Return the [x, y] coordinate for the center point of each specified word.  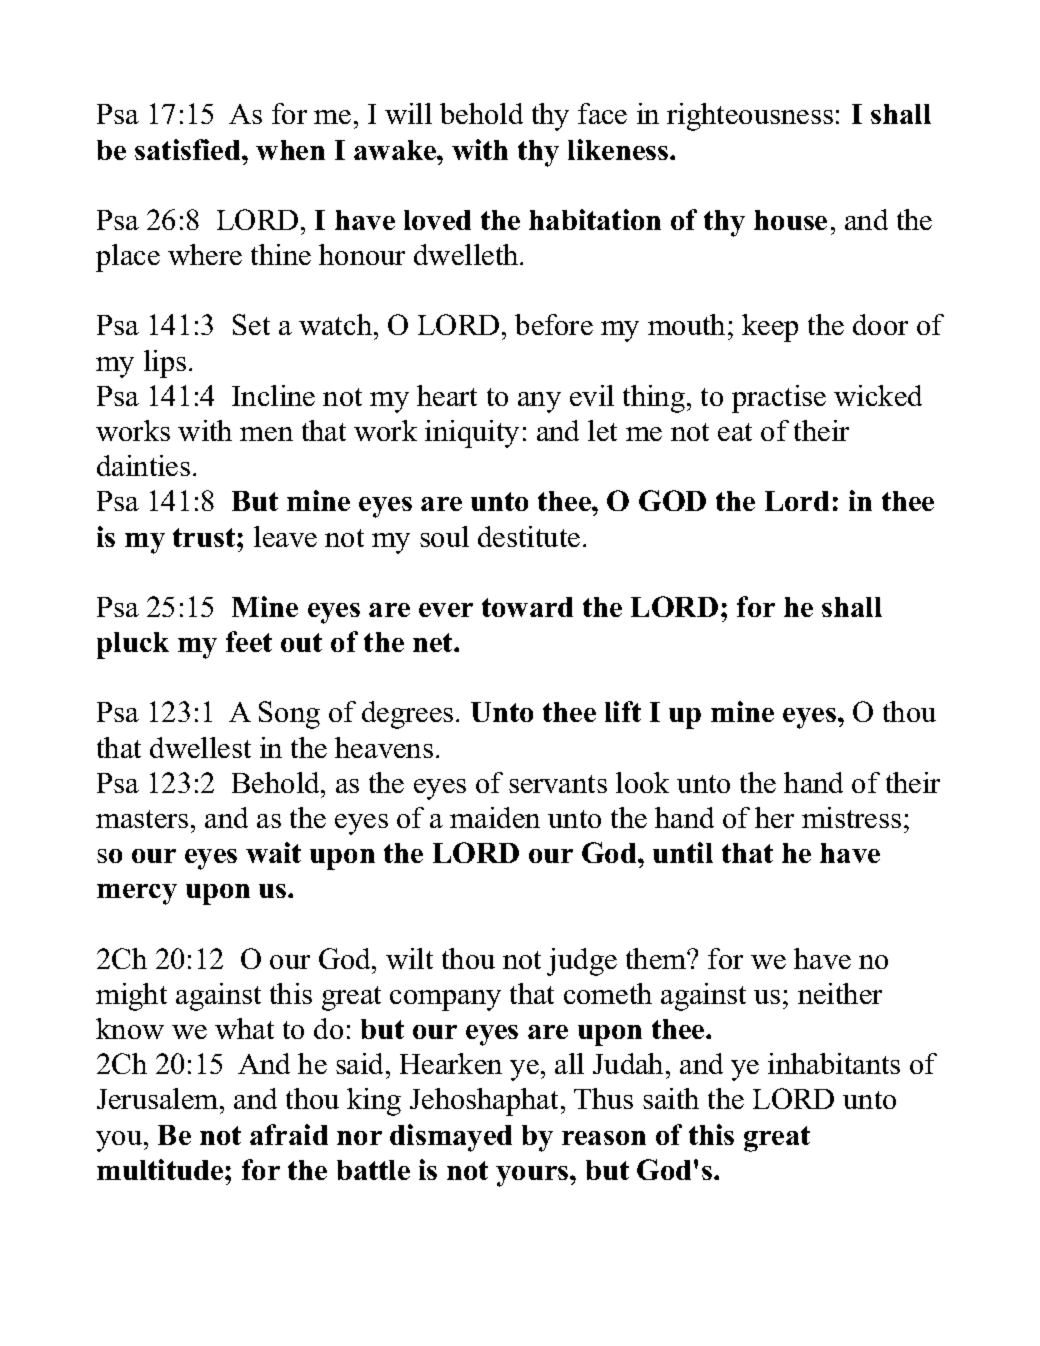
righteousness [750, 117]
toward [527, 607]
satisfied [189, 149]
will [408, 113]
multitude [161, 1169]
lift [623, 711]
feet [249, 641]
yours [533, 1176]
